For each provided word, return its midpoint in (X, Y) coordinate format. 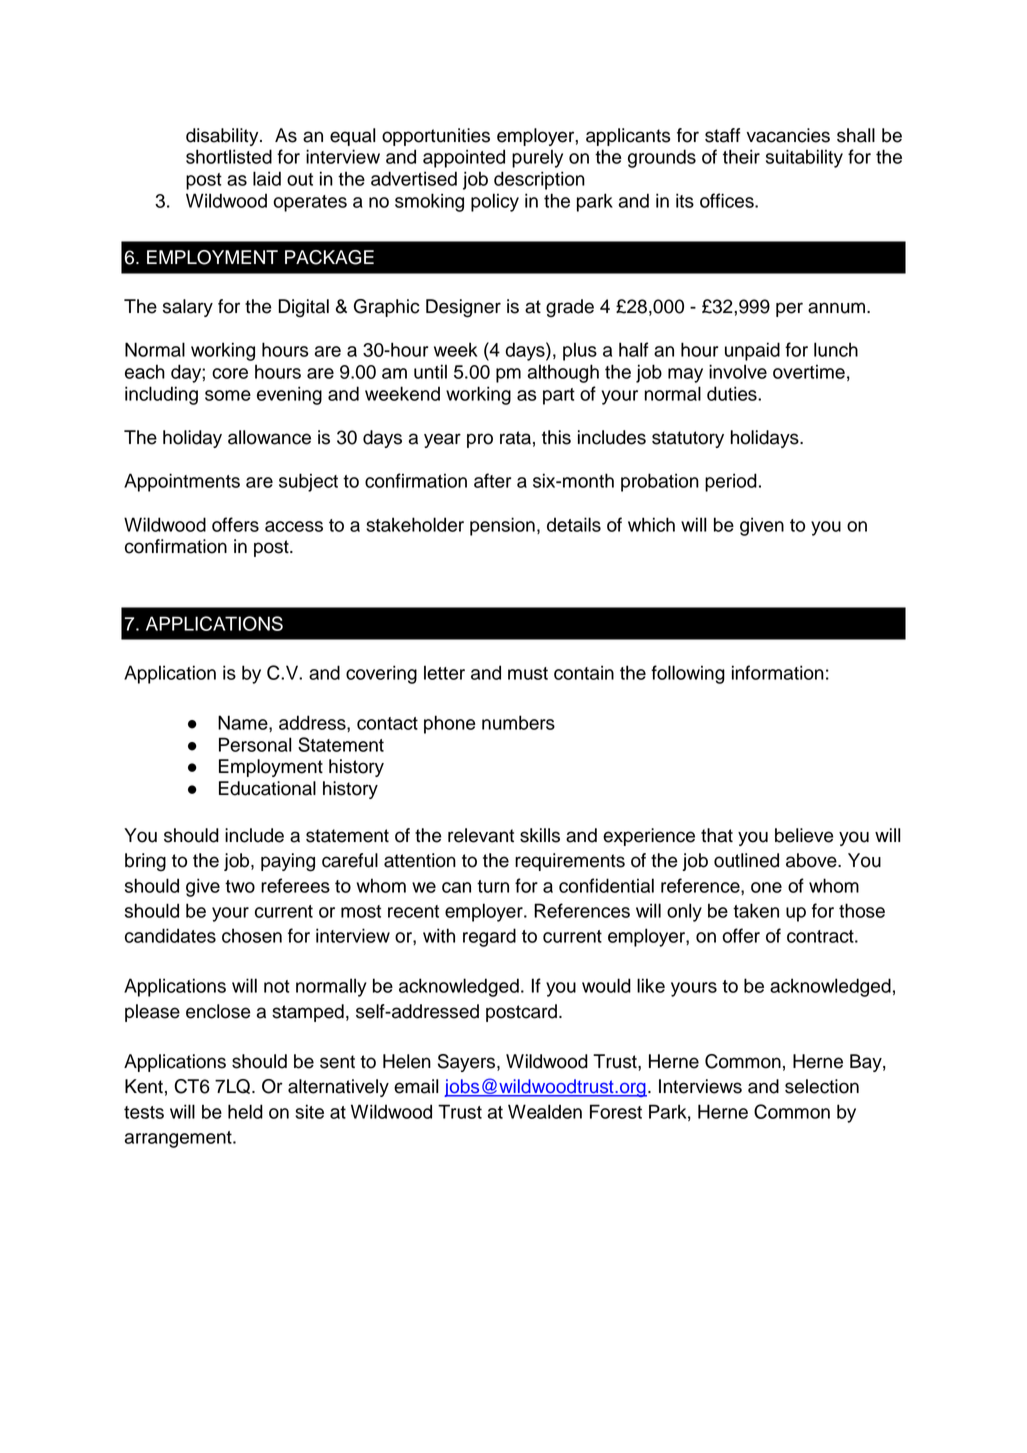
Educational (267, 788)
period (731, 482)
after (492, 480)
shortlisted (229, 156)
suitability (804, 158)
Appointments (182, 482)
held (245, 1111)
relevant (481, 835)
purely (537, 158)
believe (804, 835)
